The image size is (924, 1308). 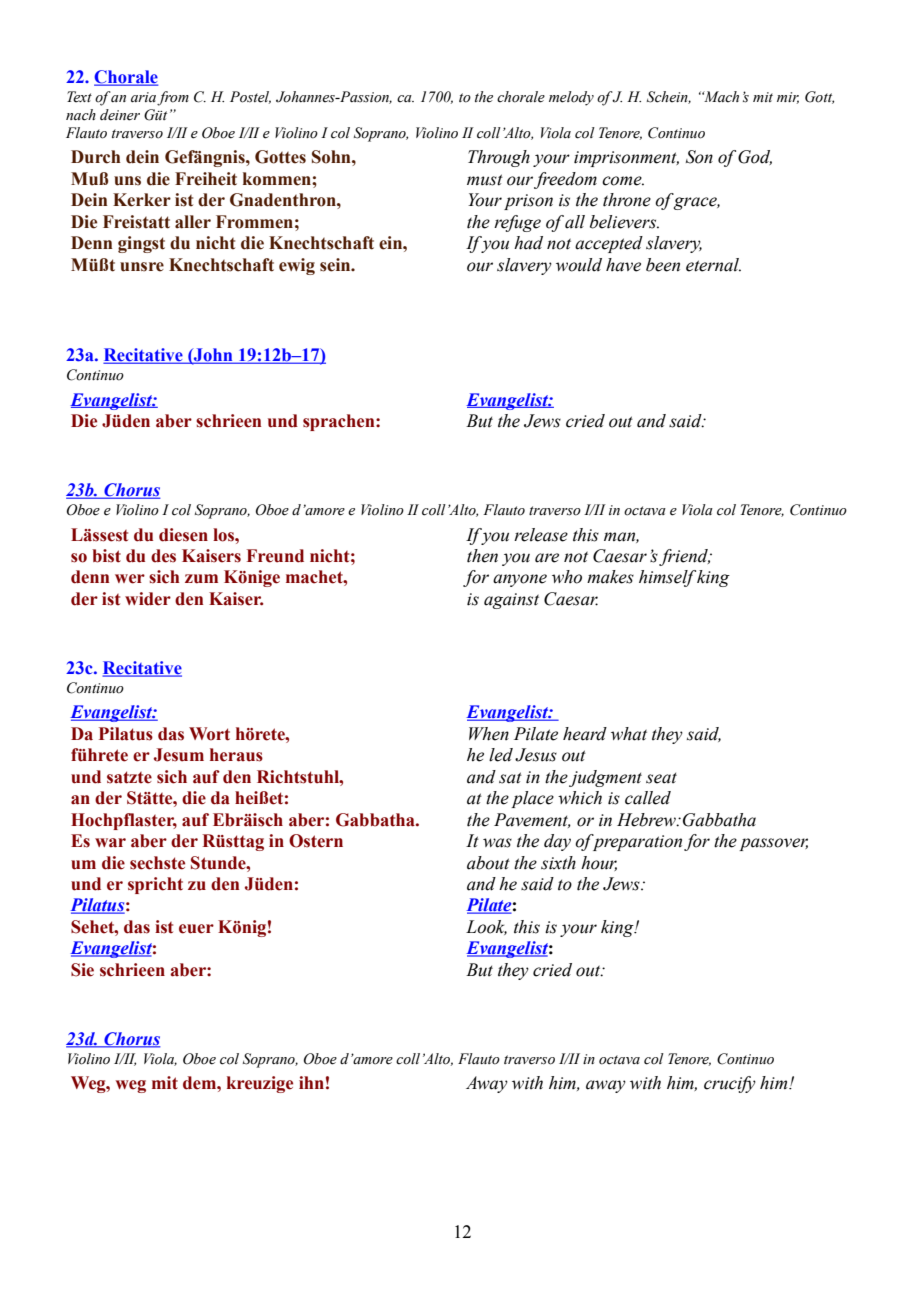 I want to click on Sie, so click(x=82, y=970).
